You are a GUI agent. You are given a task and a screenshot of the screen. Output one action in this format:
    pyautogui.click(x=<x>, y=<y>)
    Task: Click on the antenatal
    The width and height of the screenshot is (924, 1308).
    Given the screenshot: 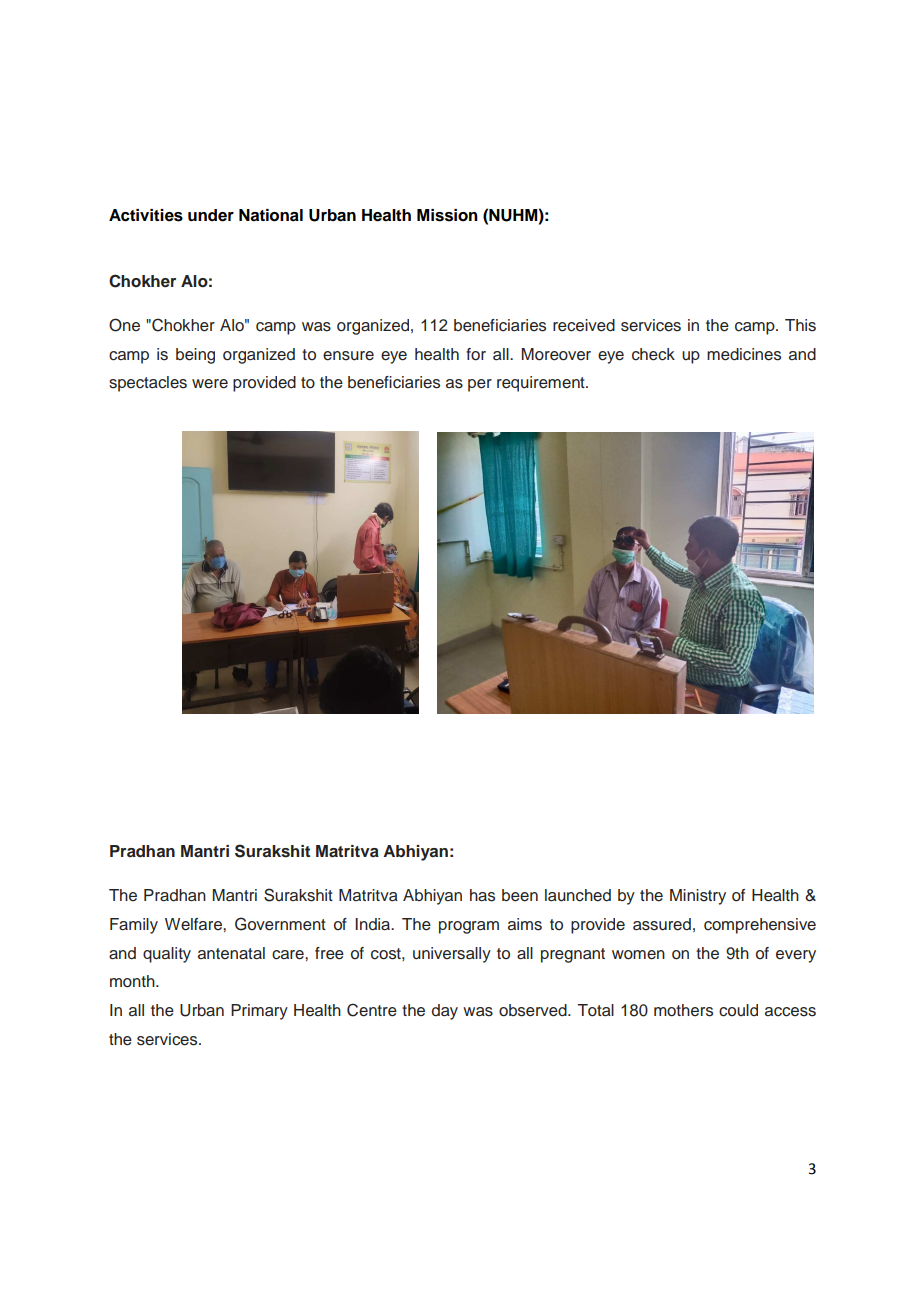 What is the action you would take?
    pyautogui.click(x=231, y=953)
